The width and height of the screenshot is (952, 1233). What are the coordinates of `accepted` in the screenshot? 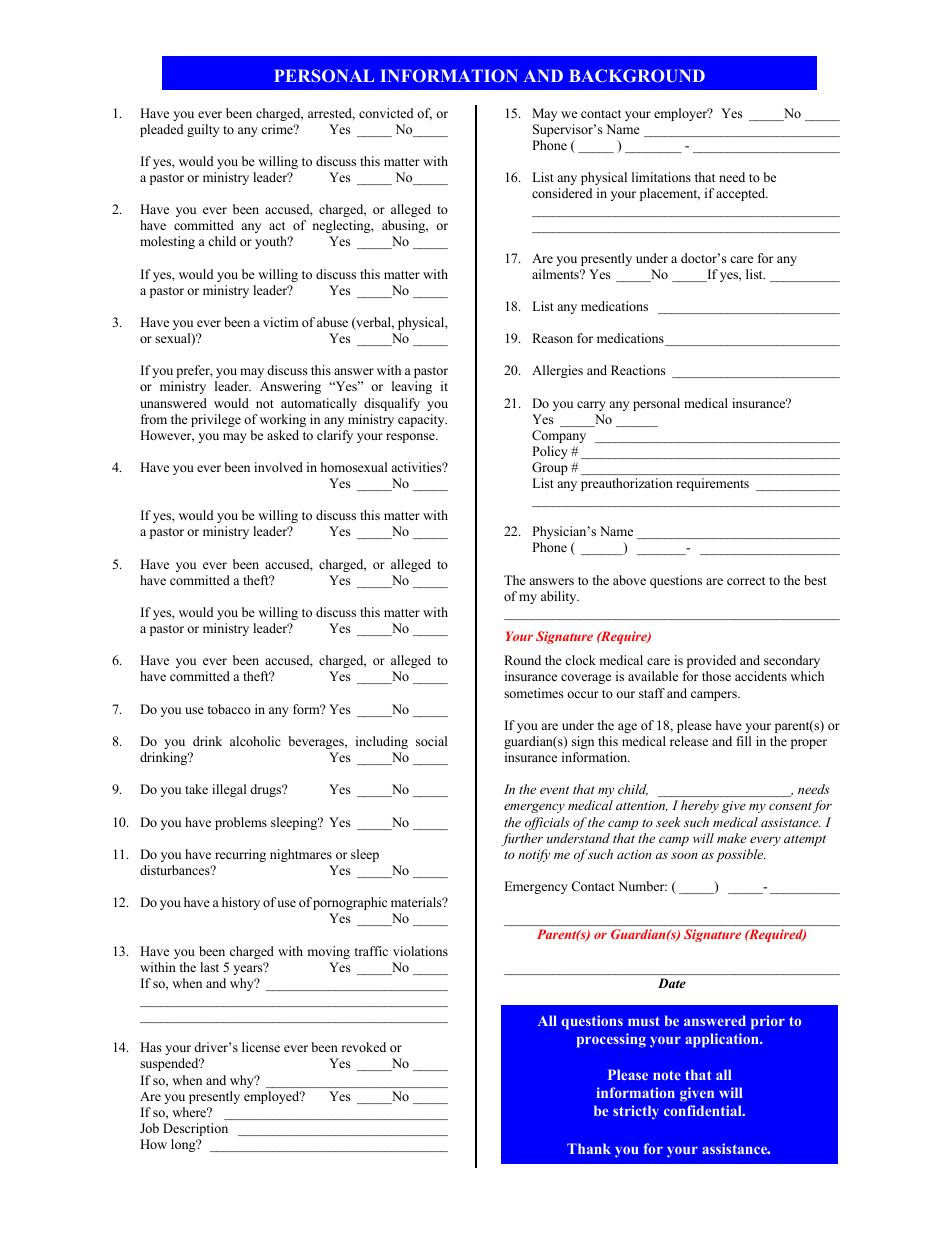 It's located at (742, 194).
